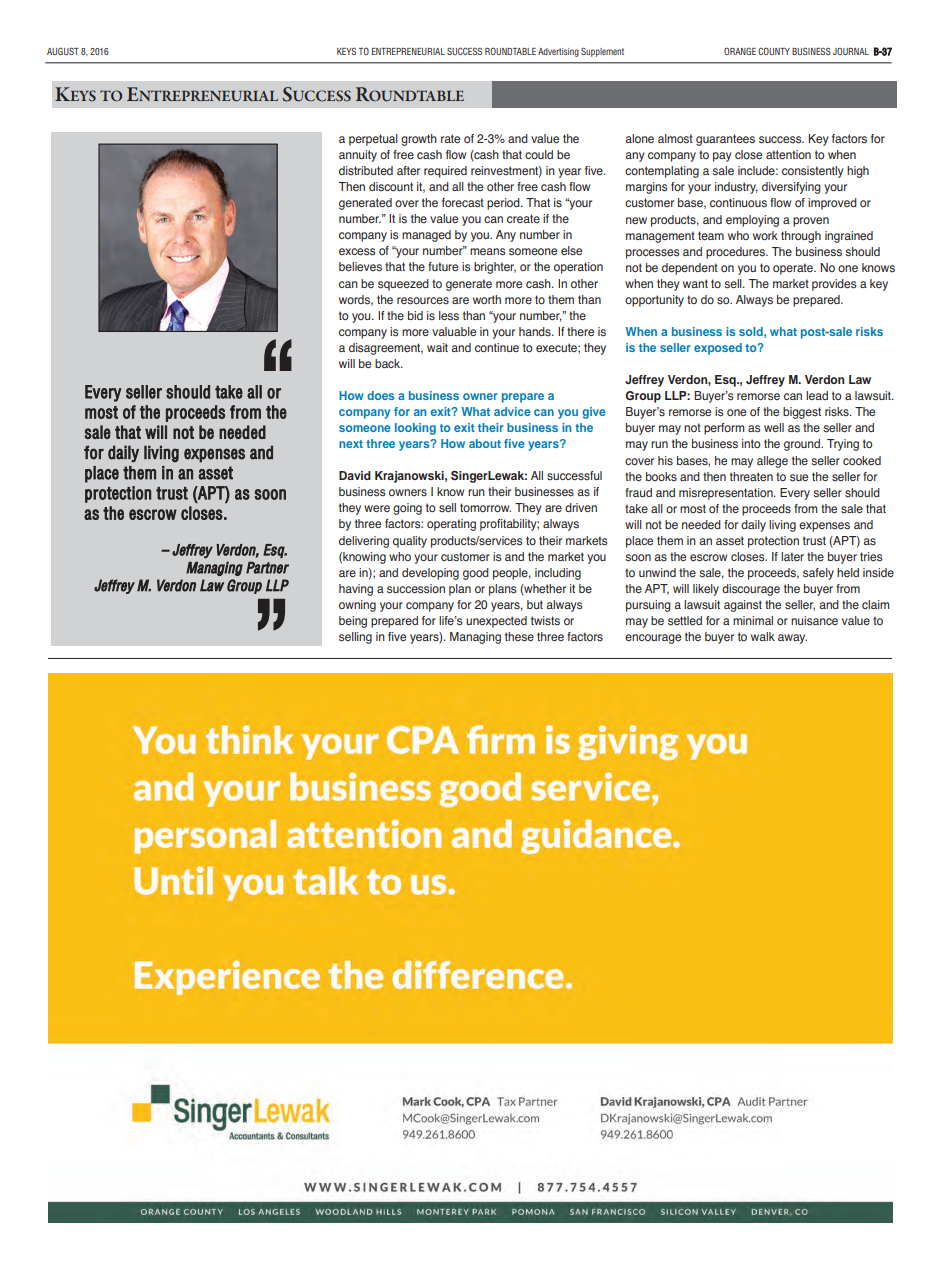 The width and height of the document is (933, 1288). What do you see at coordinates (558, 52) in the document?
I see `Advertising` at bounding box center [558, 52].
